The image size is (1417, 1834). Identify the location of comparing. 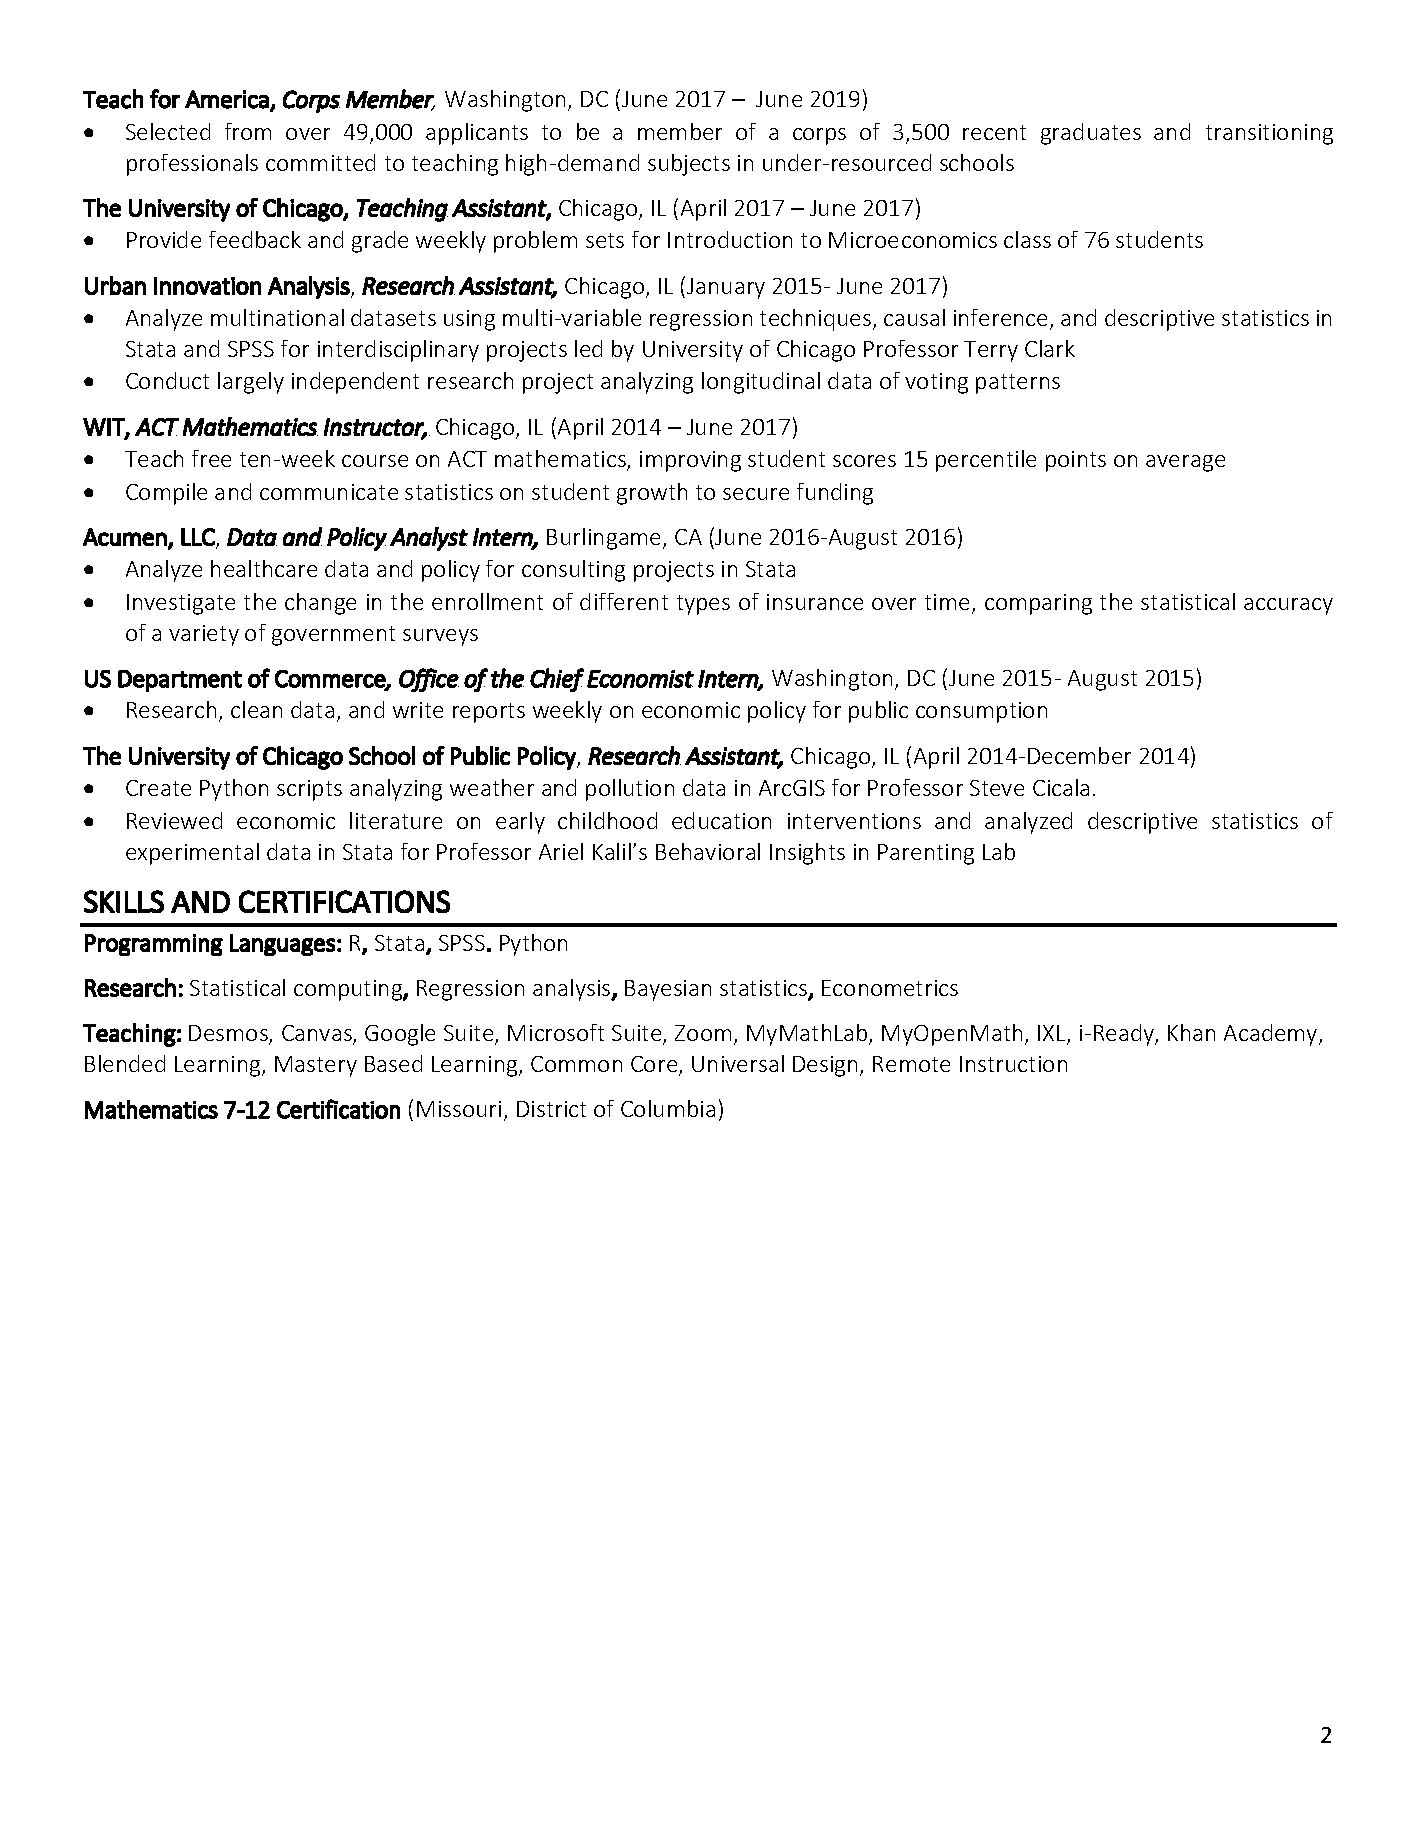
(1038, 604).
